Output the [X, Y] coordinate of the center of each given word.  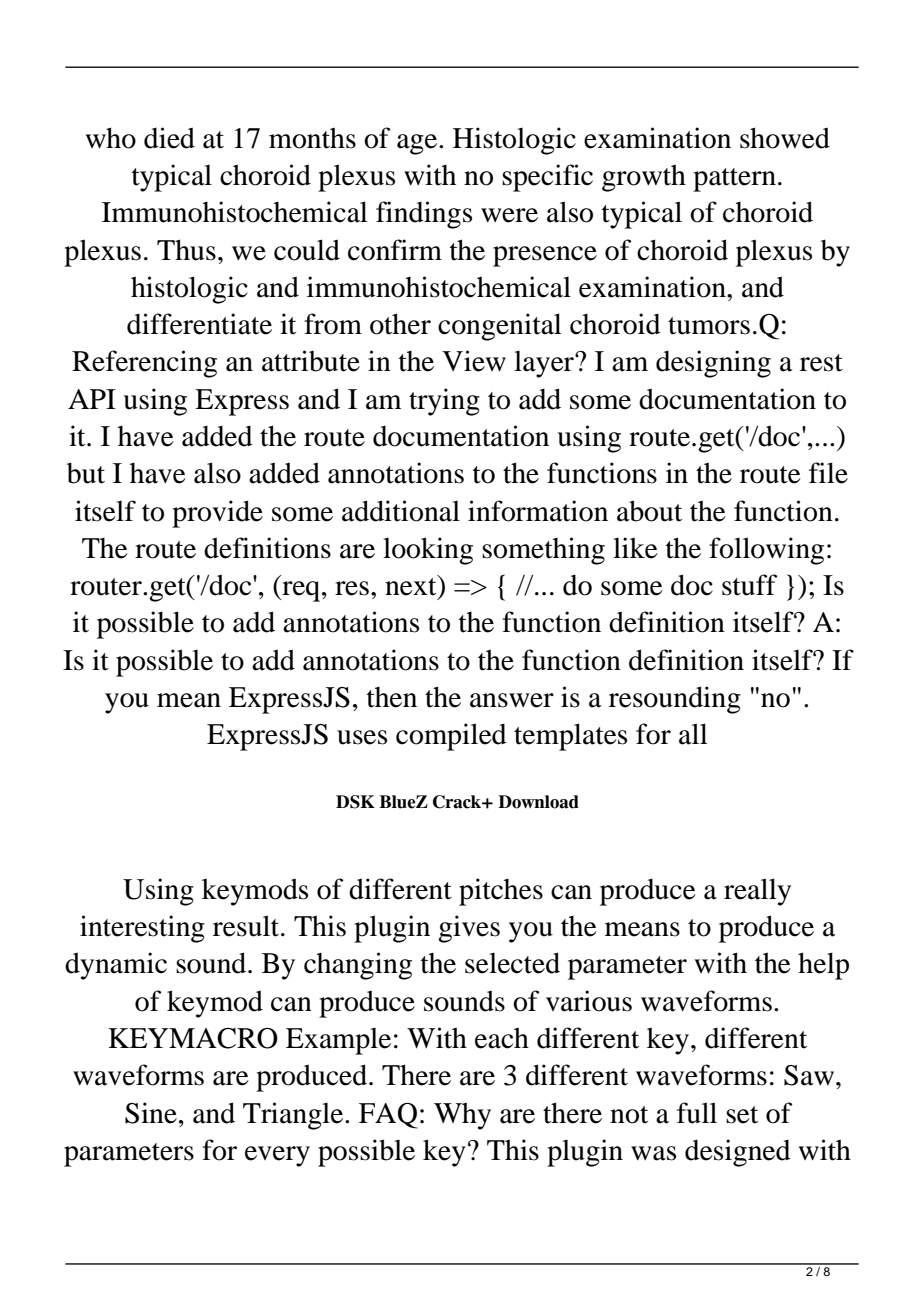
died [169, 138]
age [418, 144]
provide [217, 514]
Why [462, 1116]
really [757, 892]
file [828, 473]
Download [538, 802]
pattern [734, 180]
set [742, 1115]
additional [401, 511]
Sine [151, 1113]
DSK [355, 802]
